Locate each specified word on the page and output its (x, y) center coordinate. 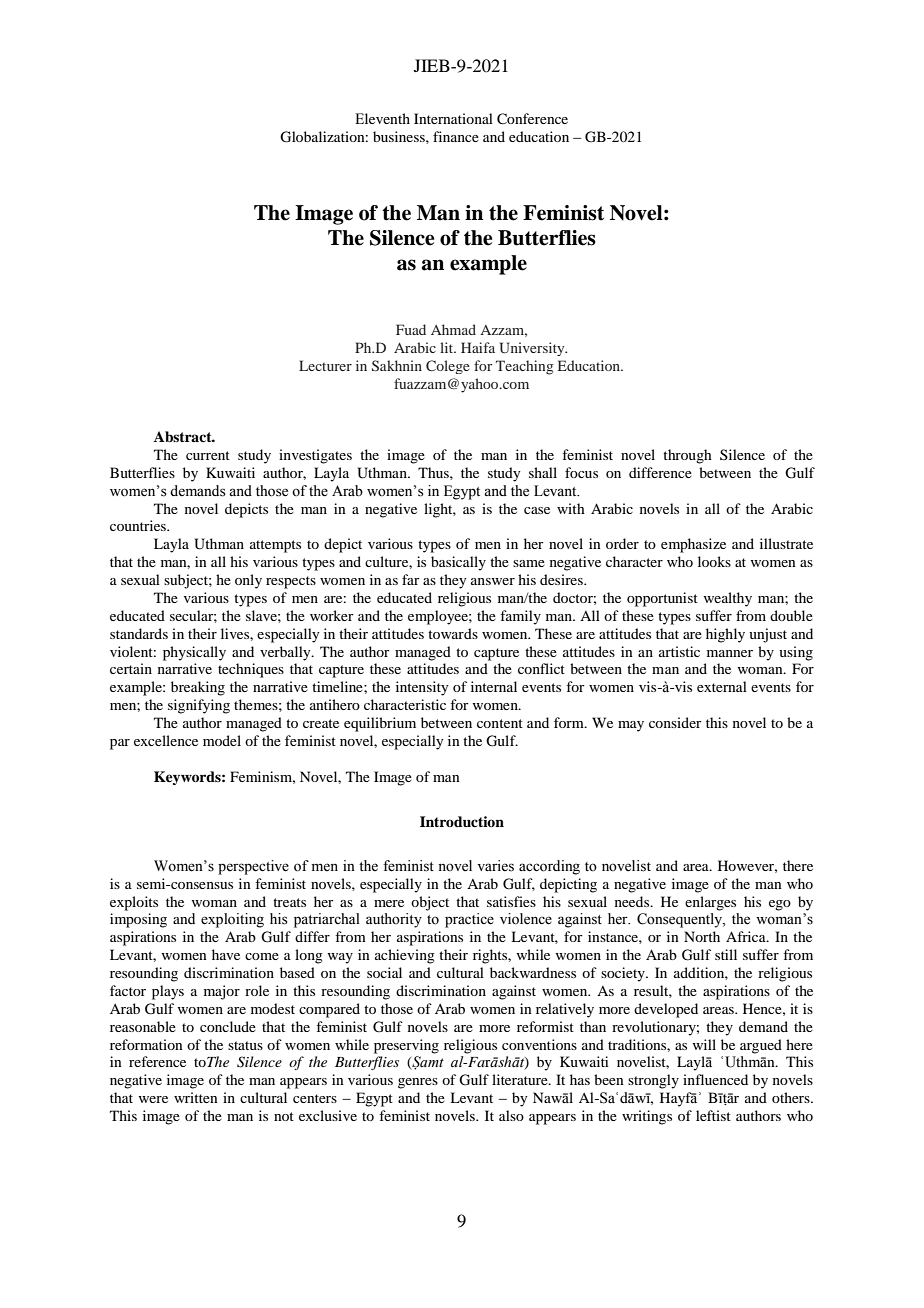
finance (456, 136)
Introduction (462, 821)
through (687, 456)
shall (543, 472)
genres (418, 1083)
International (453, 118)
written (196, 1097)
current (208, 455)
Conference (532, 119)
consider (675, 722)
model (222, 740)
